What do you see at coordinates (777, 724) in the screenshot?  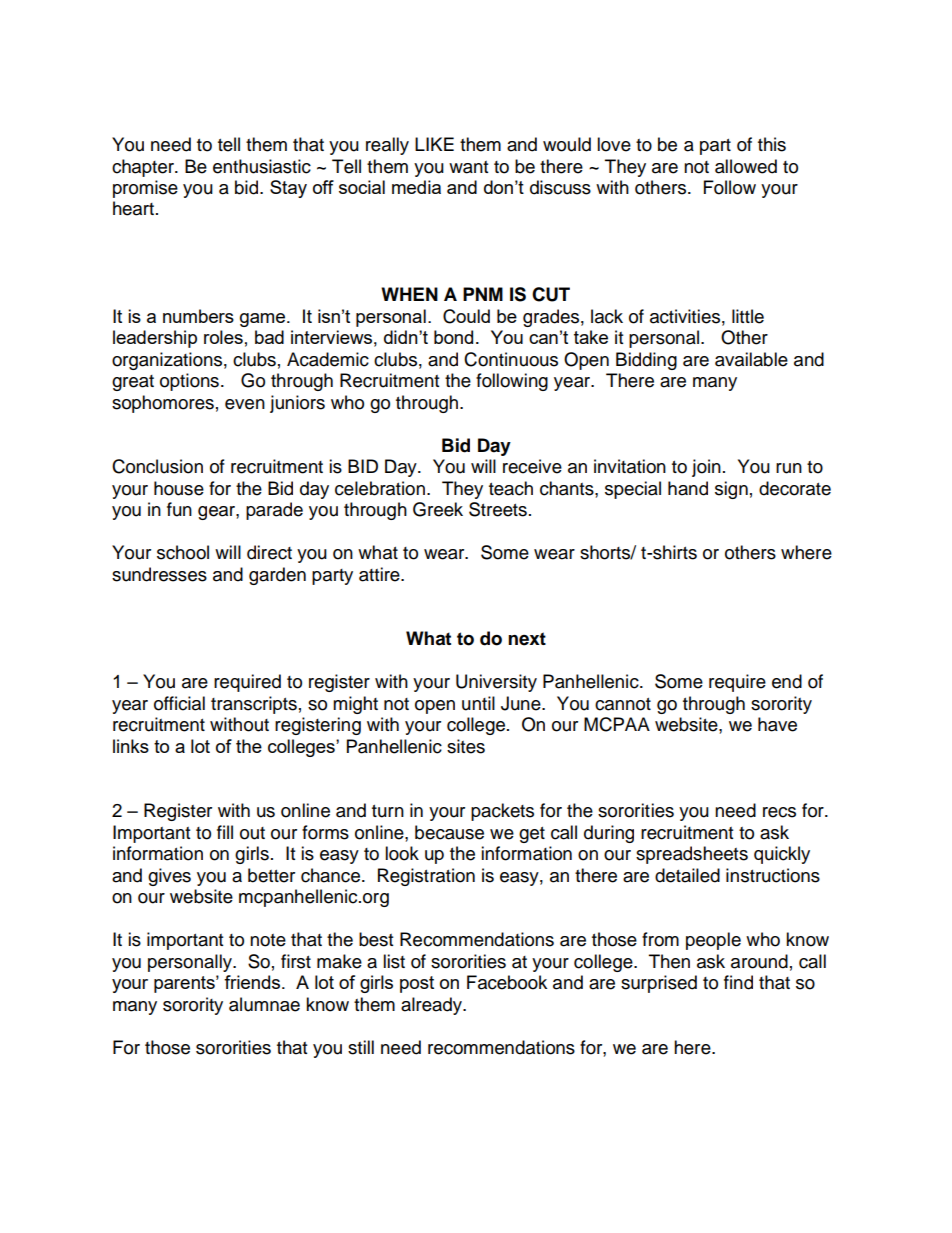 I see `have` at bounding box center [777, 724].
